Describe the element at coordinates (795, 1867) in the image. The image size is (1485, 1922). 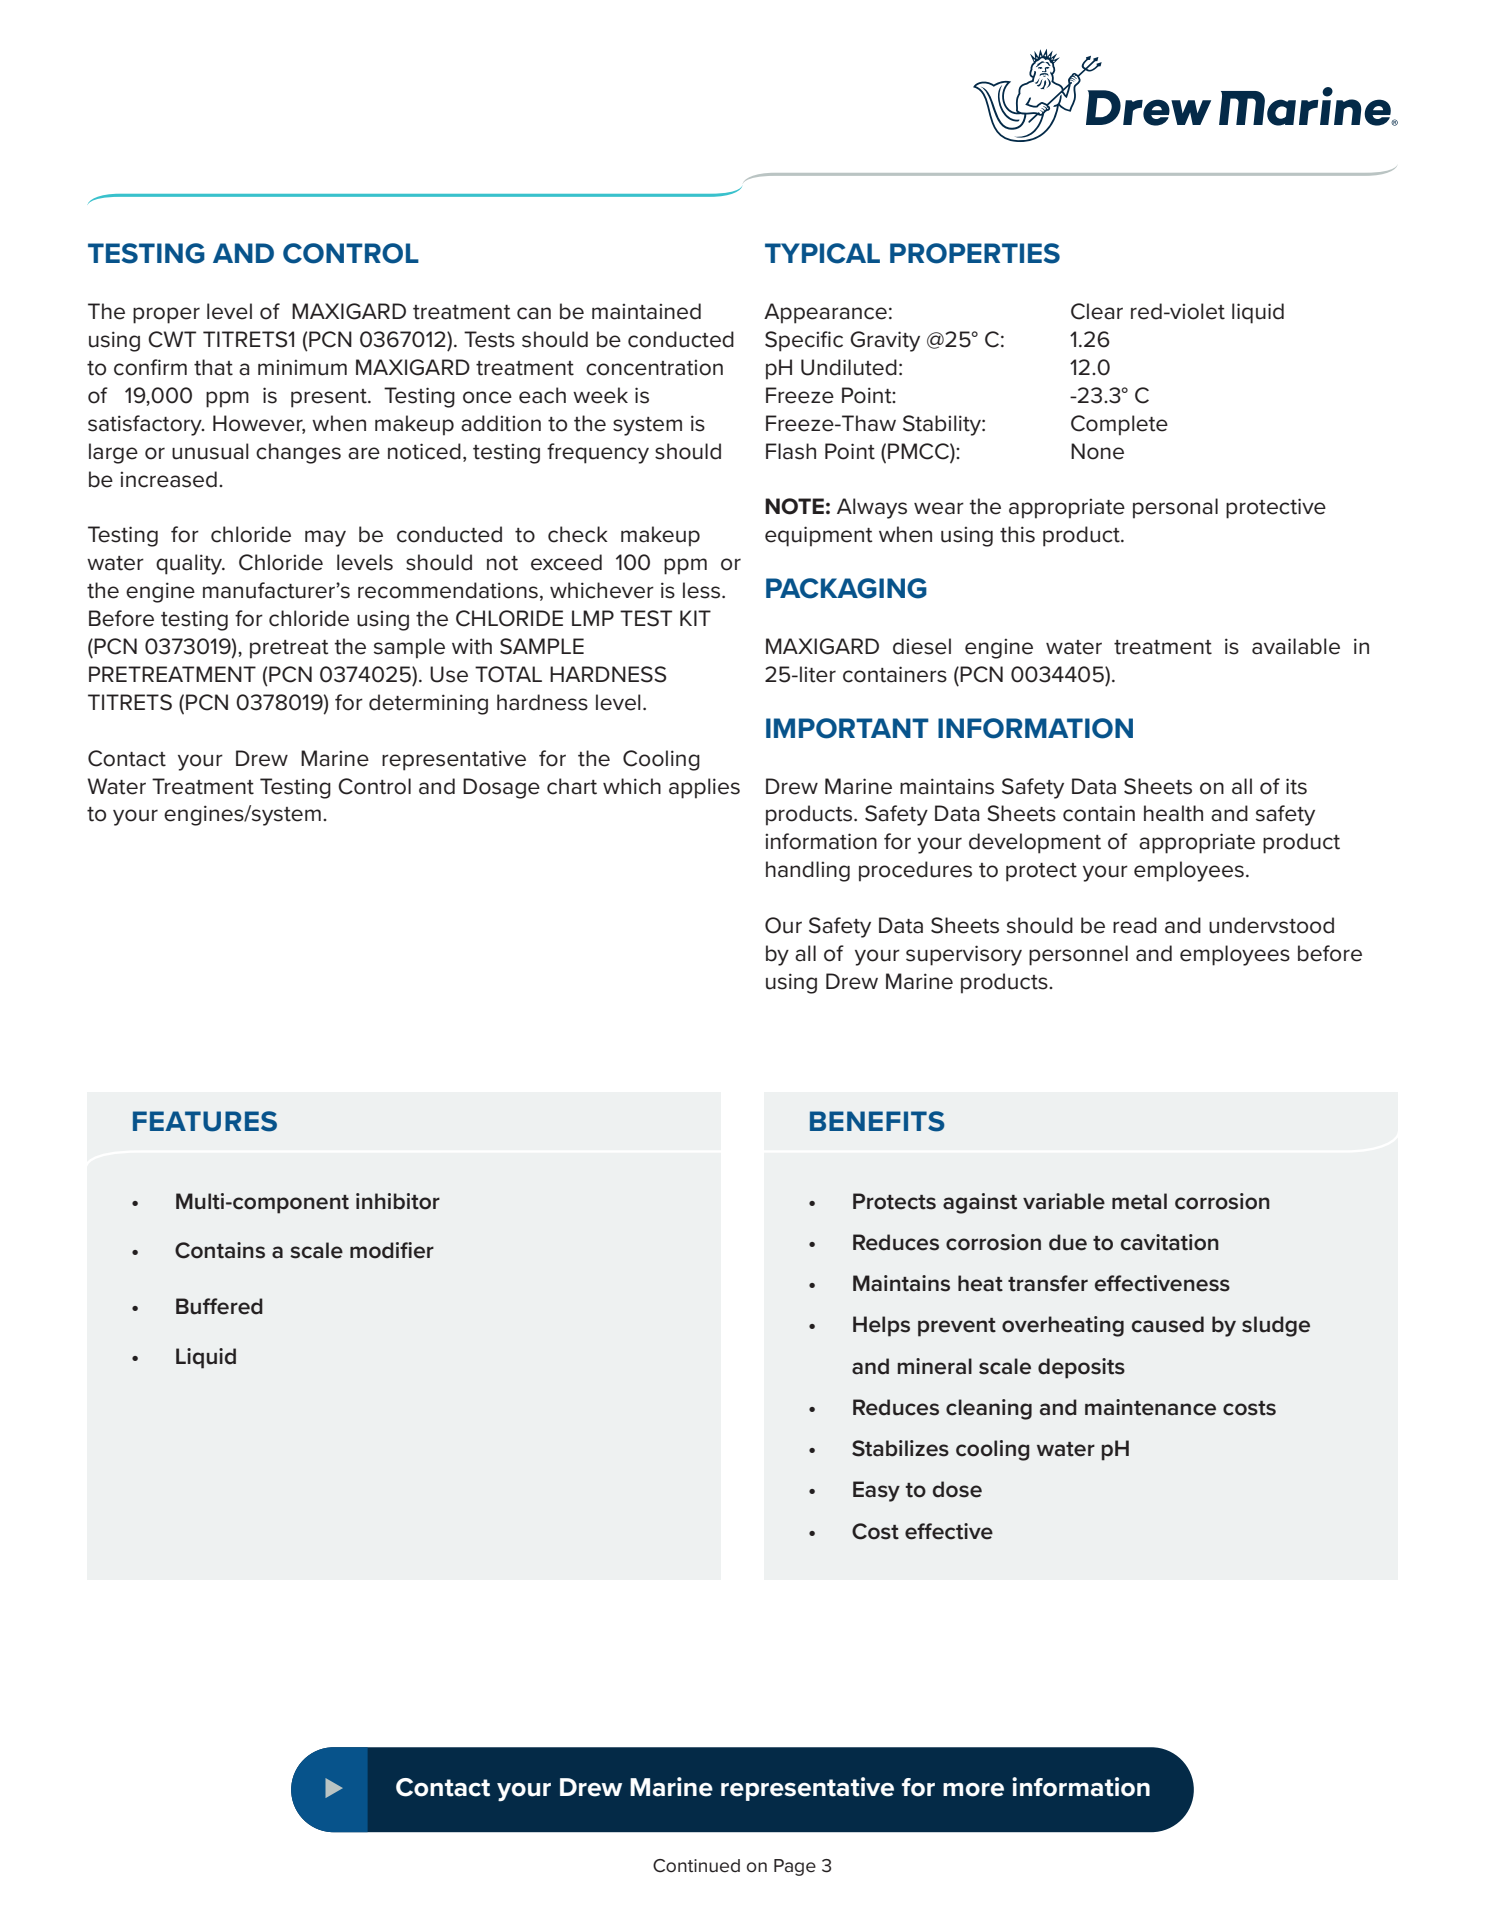
I see `Page` at that location.
